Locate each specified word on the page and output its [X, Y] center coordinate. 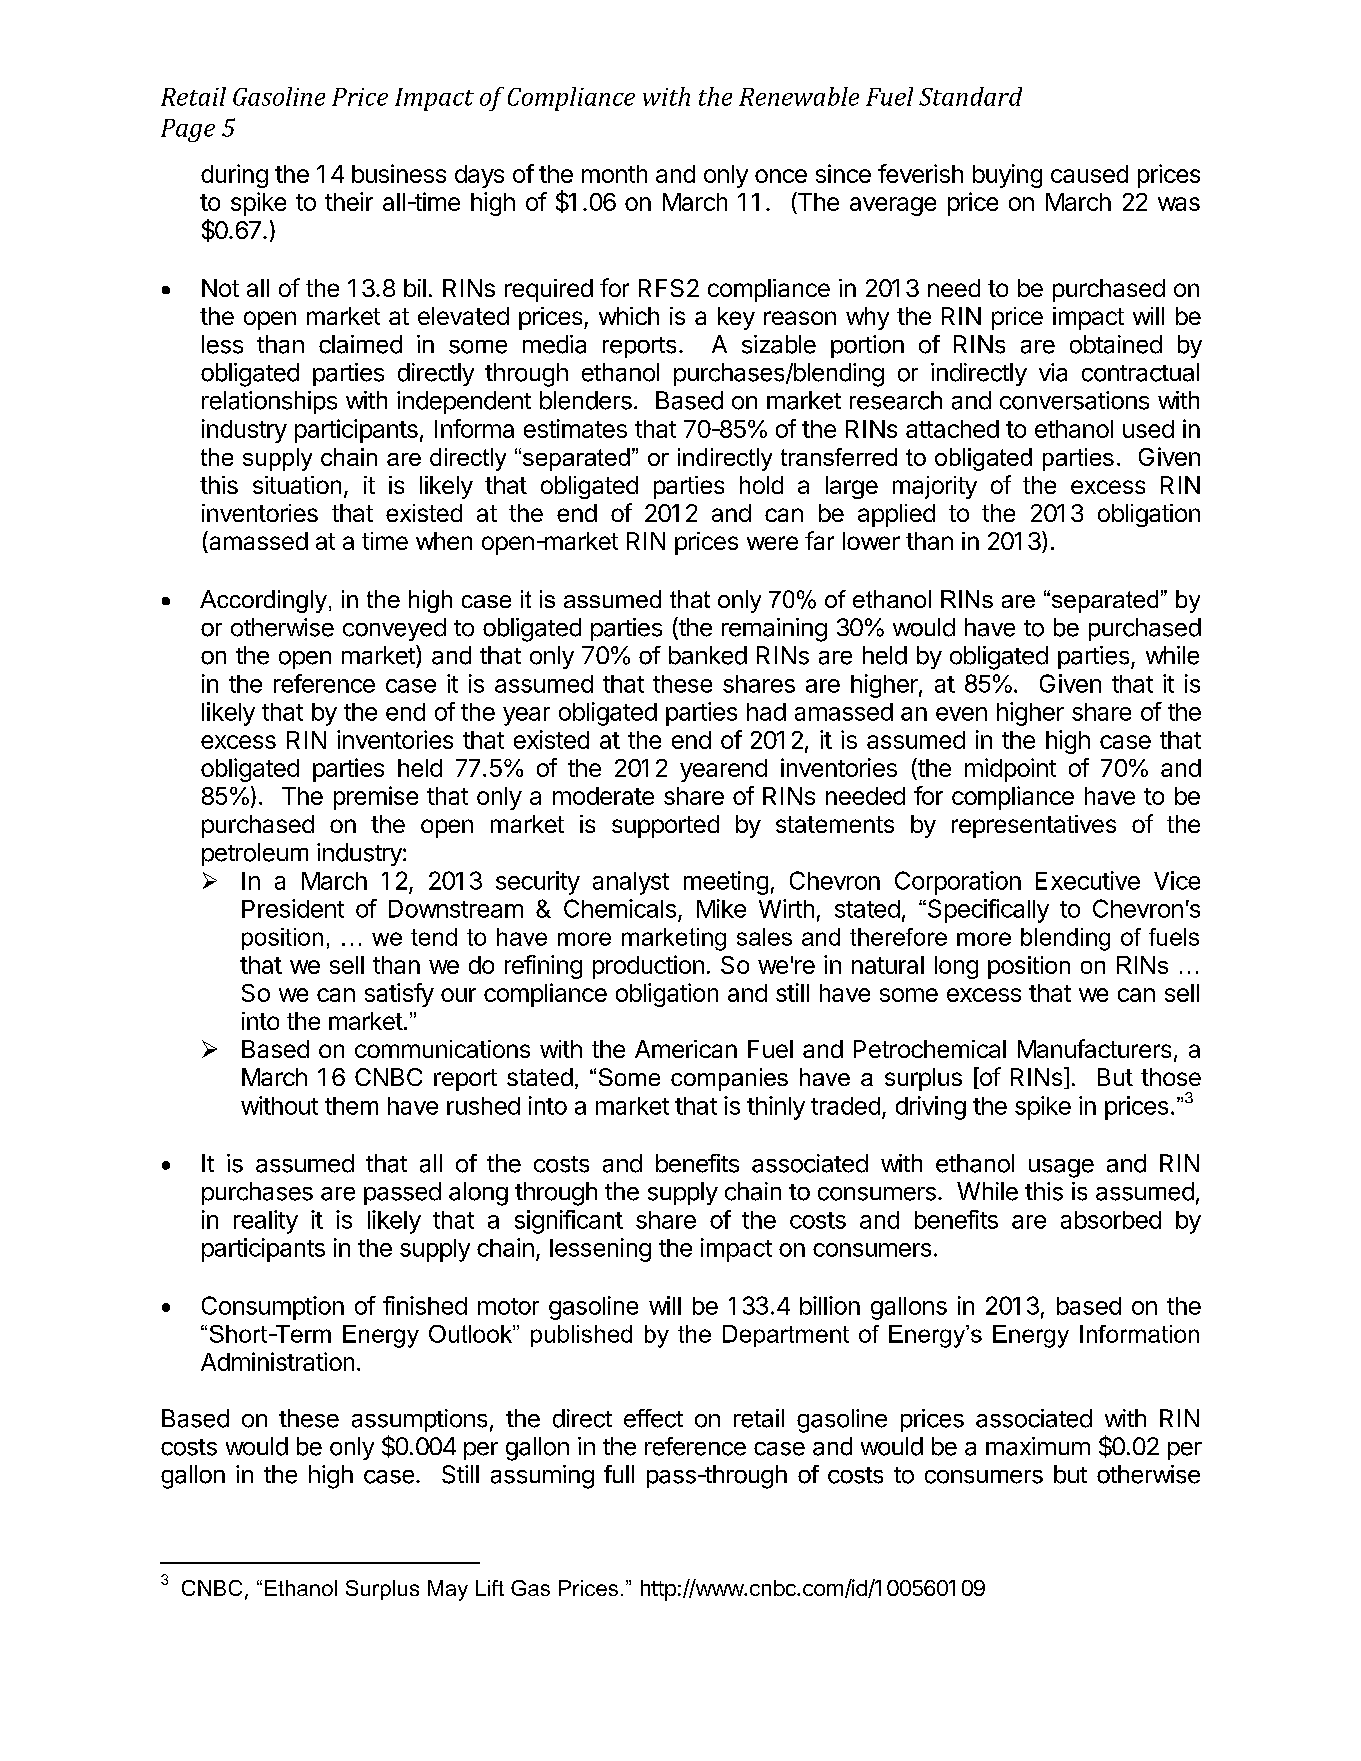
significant [569, 1222]
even [961, 714]
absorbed [1111, 1220]
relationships [269, 402]
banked [708, 655]
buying [1007, 176]
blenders [586, 400]
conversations [1074, 400]
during [234, 176]
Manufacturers [1094, 1048]
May [448, 1590]
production [648, 967]
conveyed [394, 629]
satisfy [399, 995]
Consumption [273, 1308]
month [614, 174]
